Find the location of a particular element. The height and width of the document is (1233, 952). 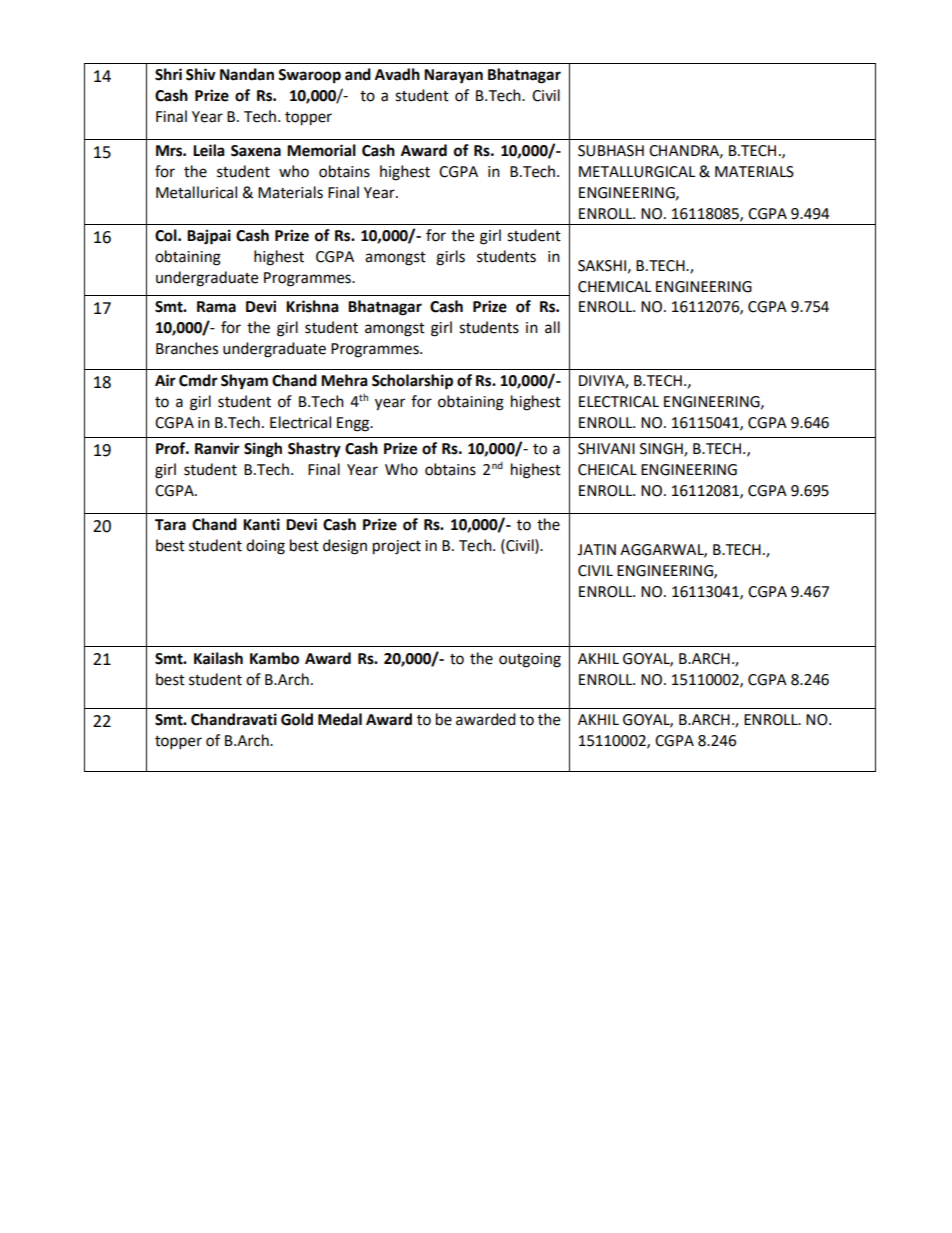

CHEMICAL is located at coordinates (614, 287).
